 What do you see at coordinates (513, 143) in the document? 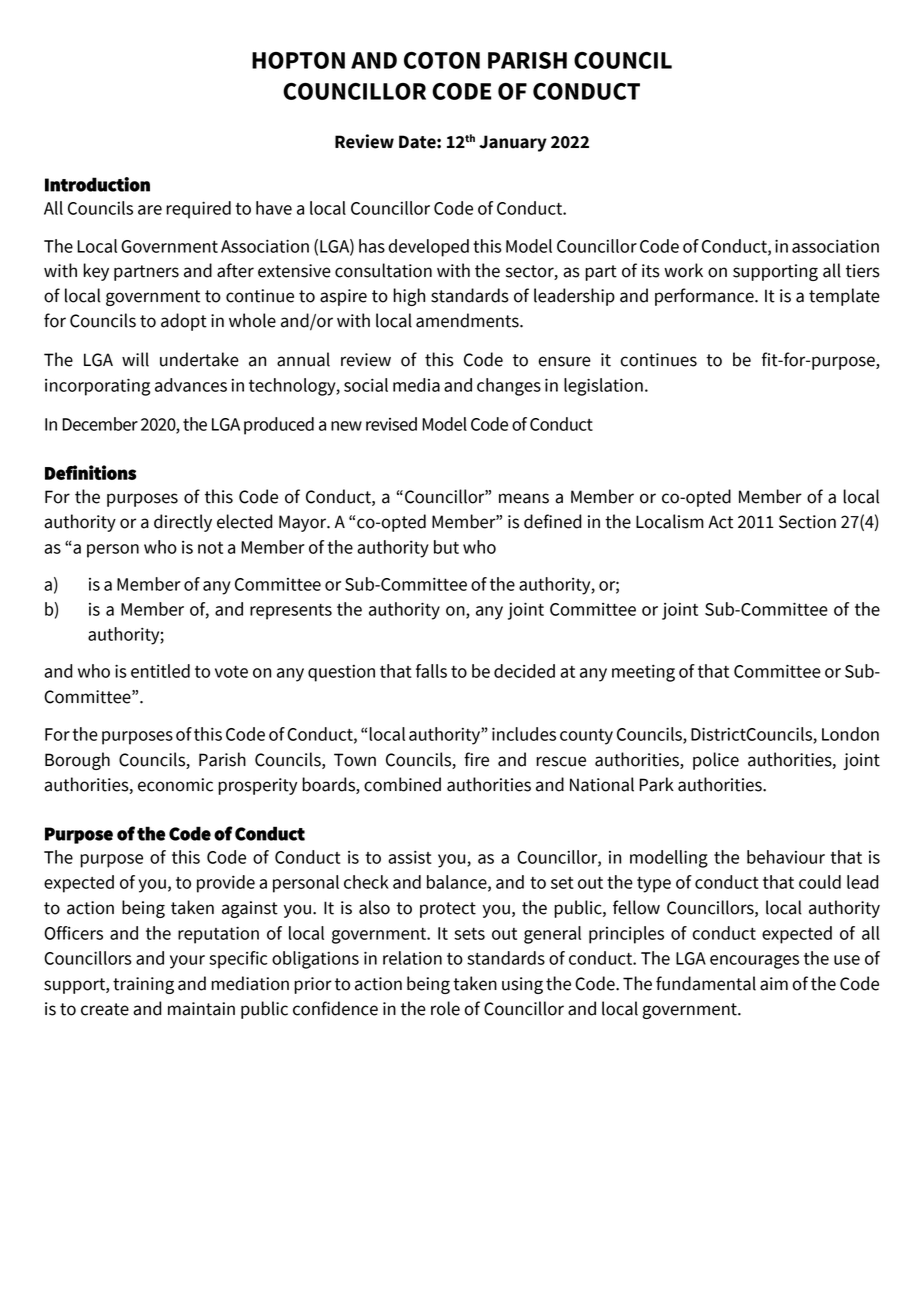
I see `January` at bounding box center [513, 143].
